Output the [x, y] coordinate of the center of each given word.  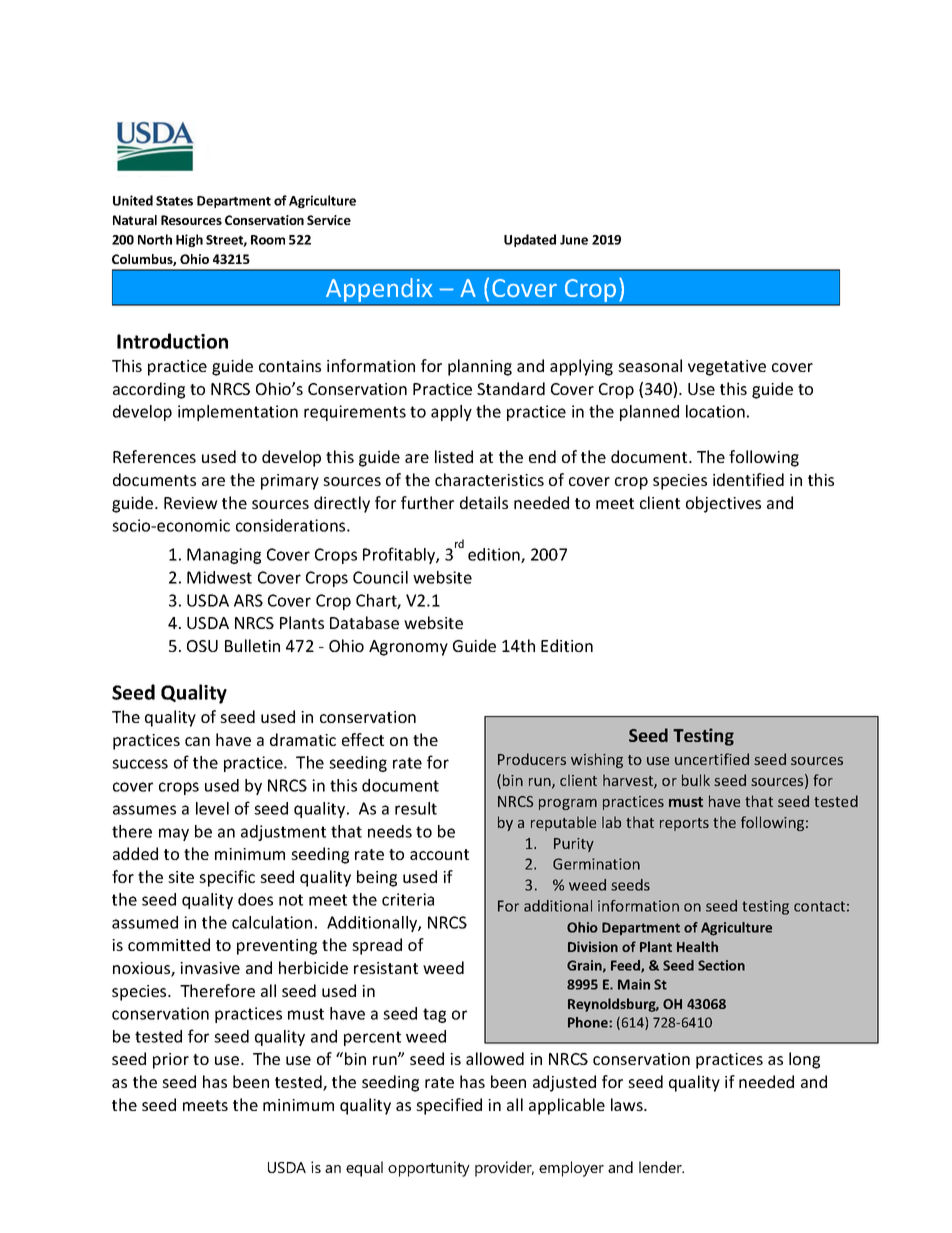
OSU [202, 646]
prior [171, 1061]
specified [449, 1106]
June [574, 240]
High [189, 240]
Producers [532, 759]
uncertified [712, 759]
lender [661, 1167]
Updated [530, 240]
